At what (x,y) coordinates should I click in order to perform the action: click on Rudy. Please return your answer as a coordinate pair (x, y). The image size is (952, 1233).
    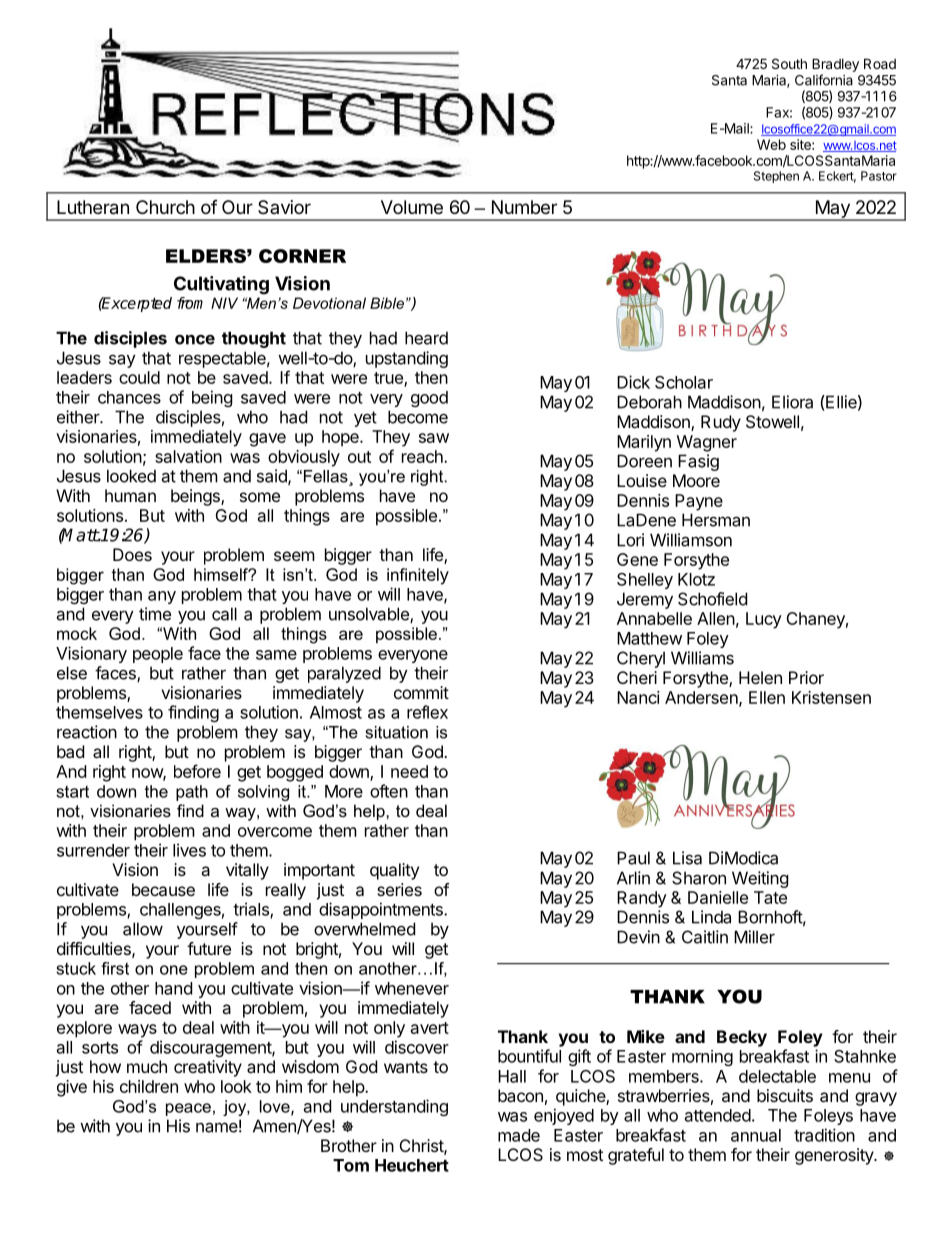
    Looking at the image, I should click on (721, 423).
